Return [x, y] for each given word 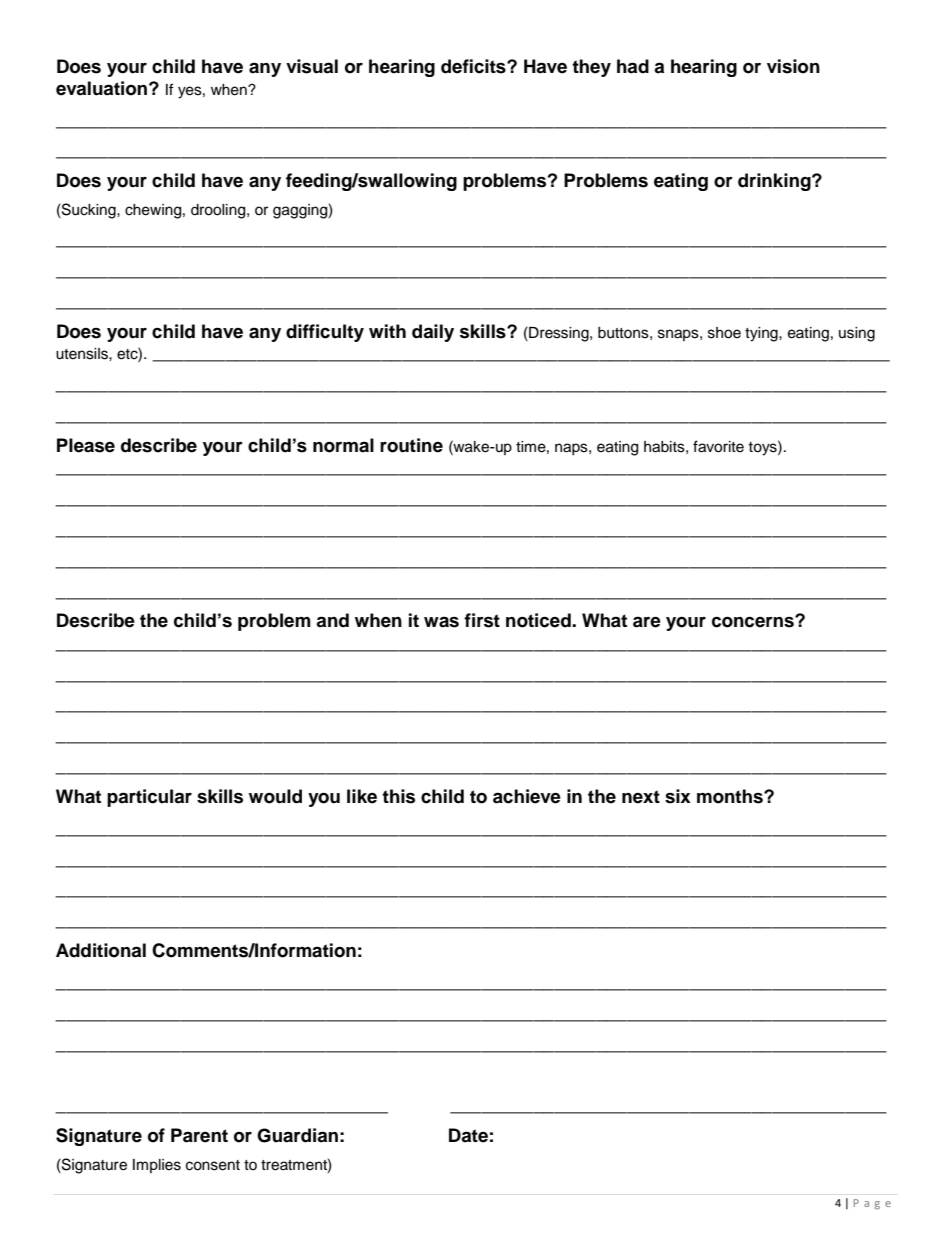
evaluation [101, 88]
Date [468, 1135]
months [731, 796]
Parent [199, 1135]
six [678, 796]
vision [793, 66]
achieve [527, 796]
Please [86, 445]
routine [411, 445]
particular [149, 798]
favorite [718, 446]
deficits [474, 66]
